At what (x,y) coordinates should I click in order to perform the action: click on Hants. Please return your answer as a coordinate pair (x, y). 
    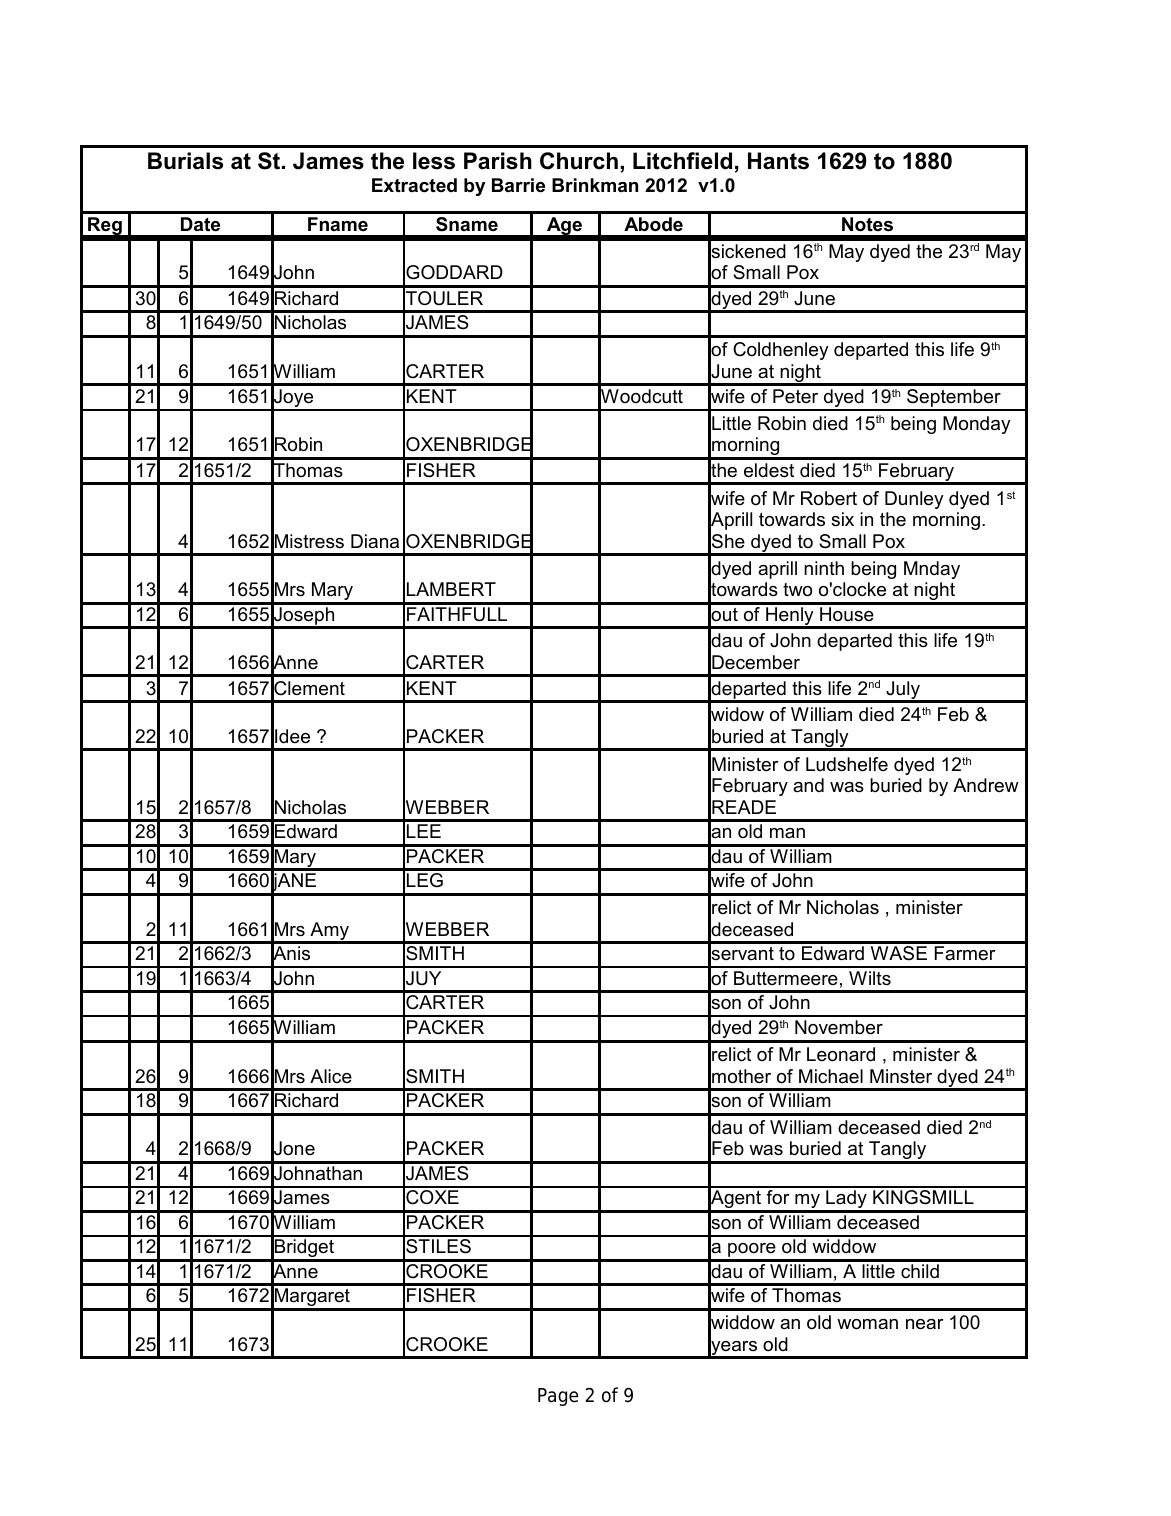
    Looking at the image, I should click on (778, 161).
